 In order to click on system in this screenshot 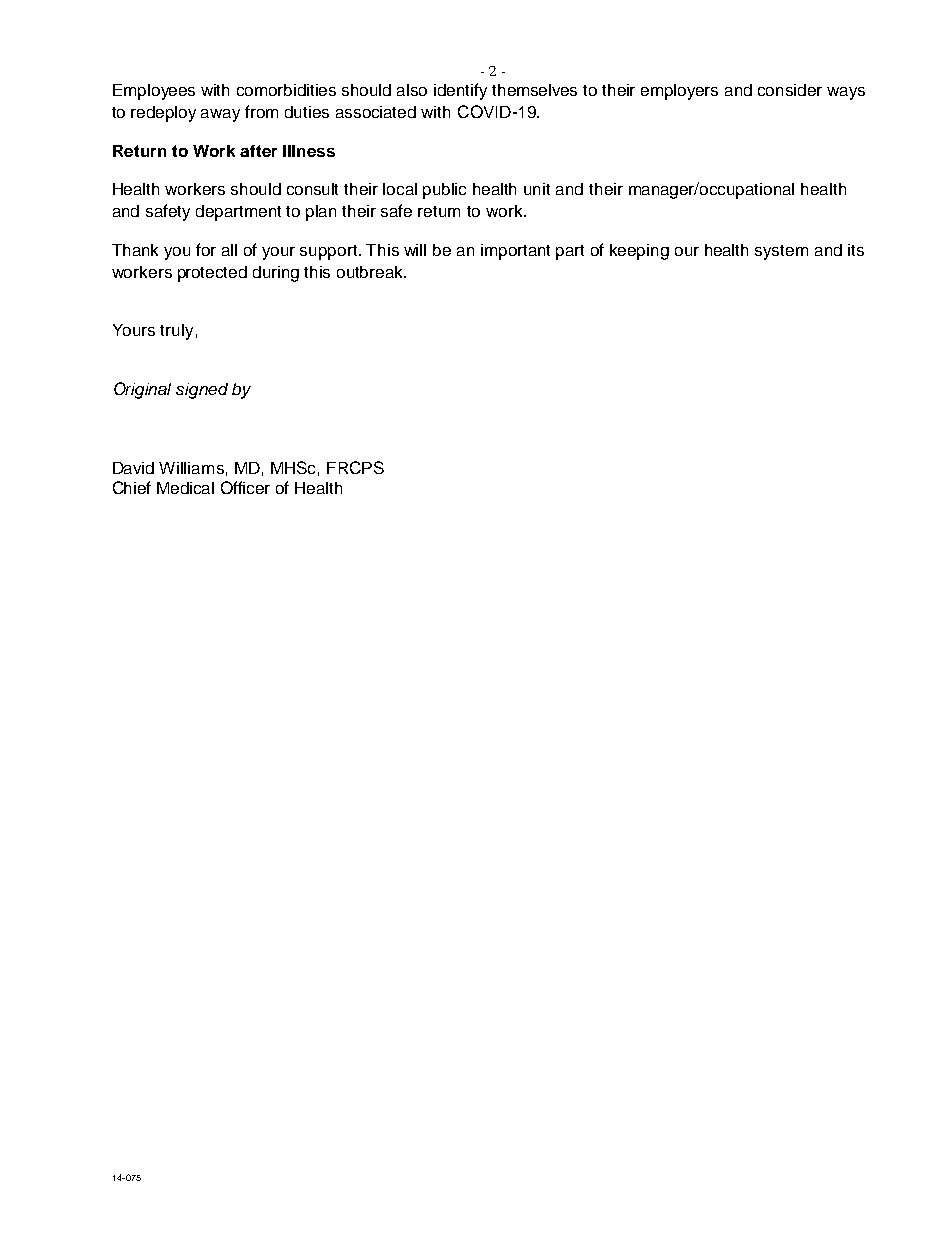, I will do `click(781, 252)`.
